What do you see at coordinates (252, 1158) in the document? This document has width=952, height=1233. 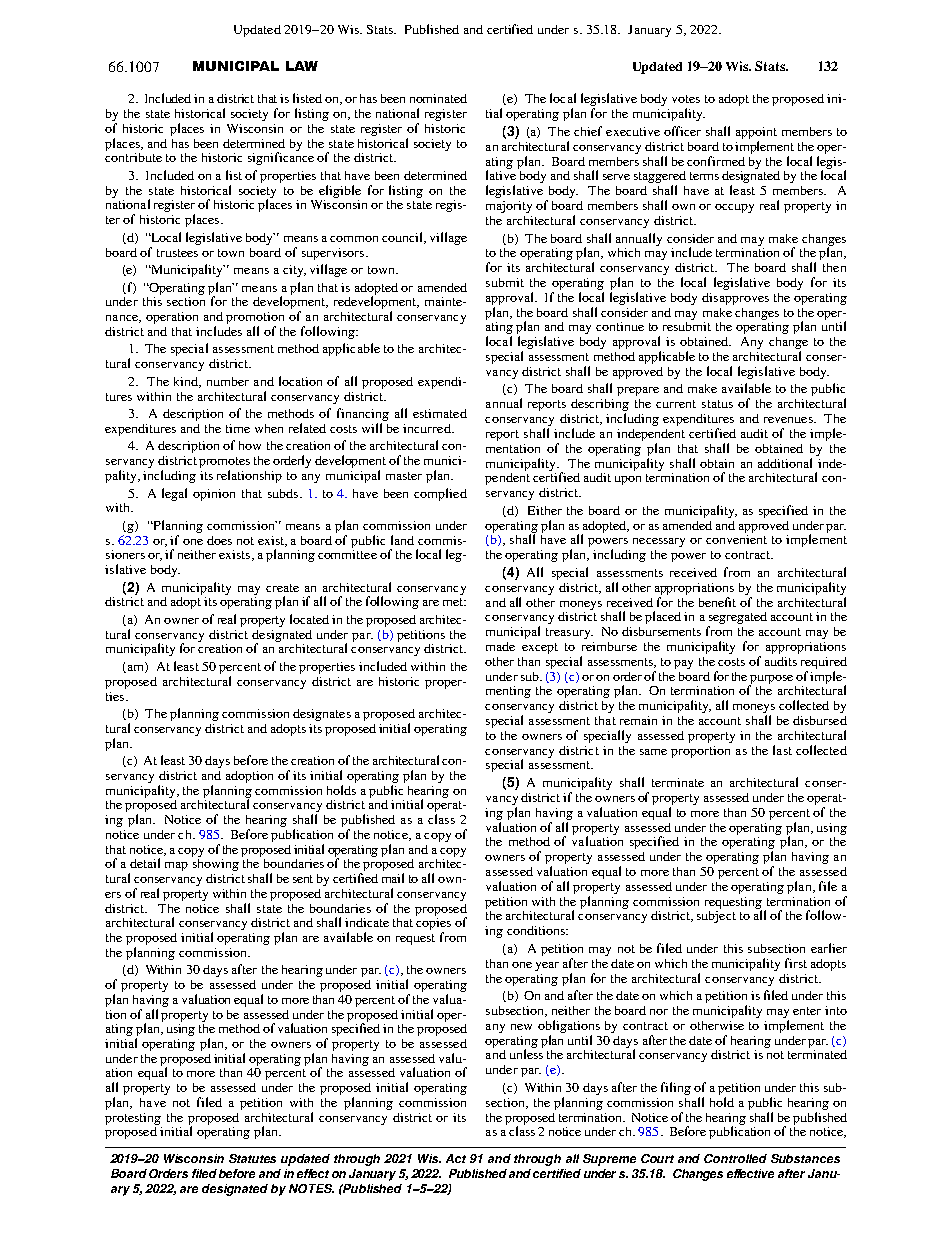 I see `Statutes` at bounding box center [252, 1158].
